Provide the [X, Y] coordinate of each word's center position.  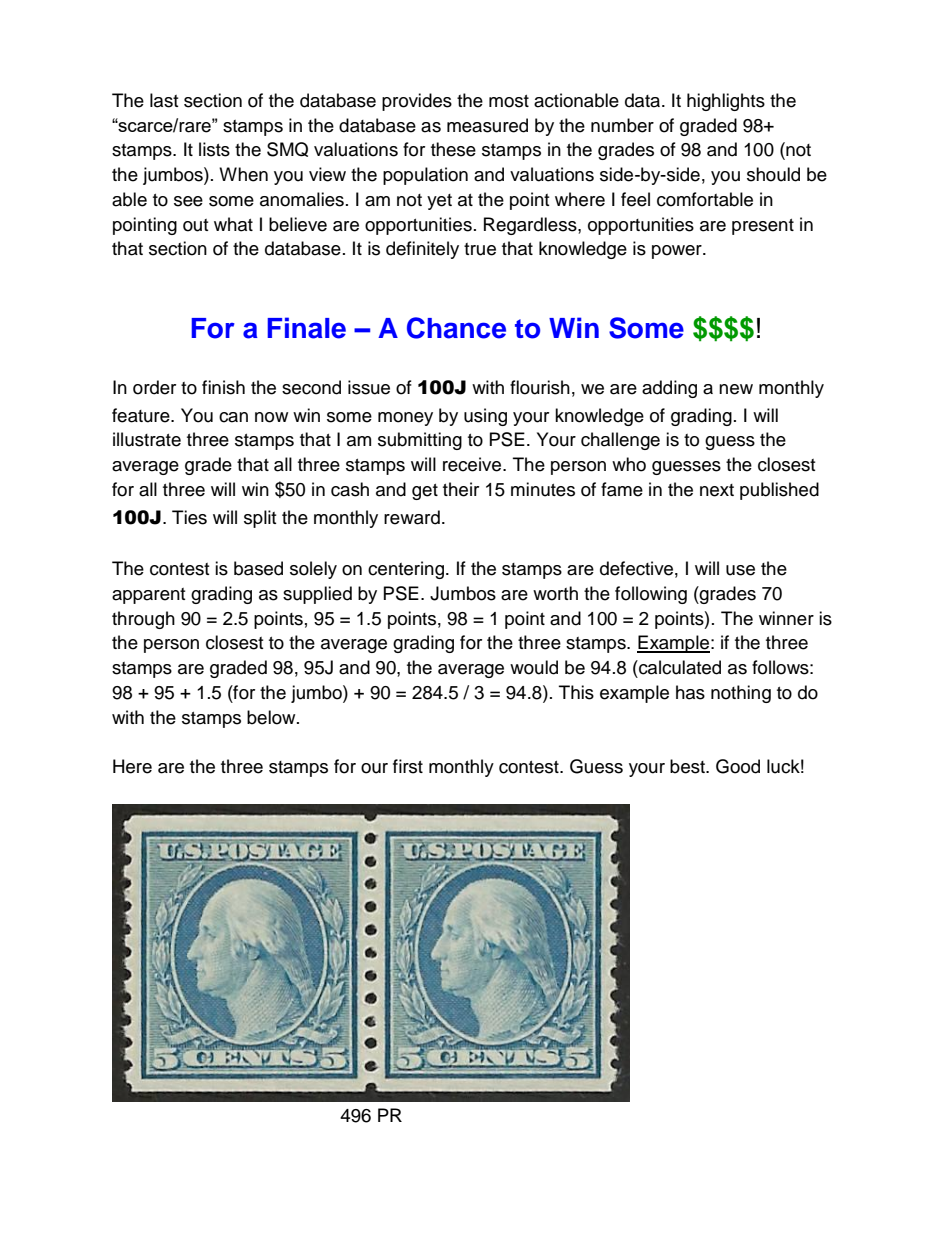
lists [214, 149]
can [233, 417]
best [688, 766]
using [485, 417]
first [408, 766]
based [258, 568]
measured [487, 125]
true [480, 249]
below [272, 717]
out [195, 225]
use [740, 570]
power [678, 252]
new [736, 389]
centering [406, 570]
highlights [726, 102]
